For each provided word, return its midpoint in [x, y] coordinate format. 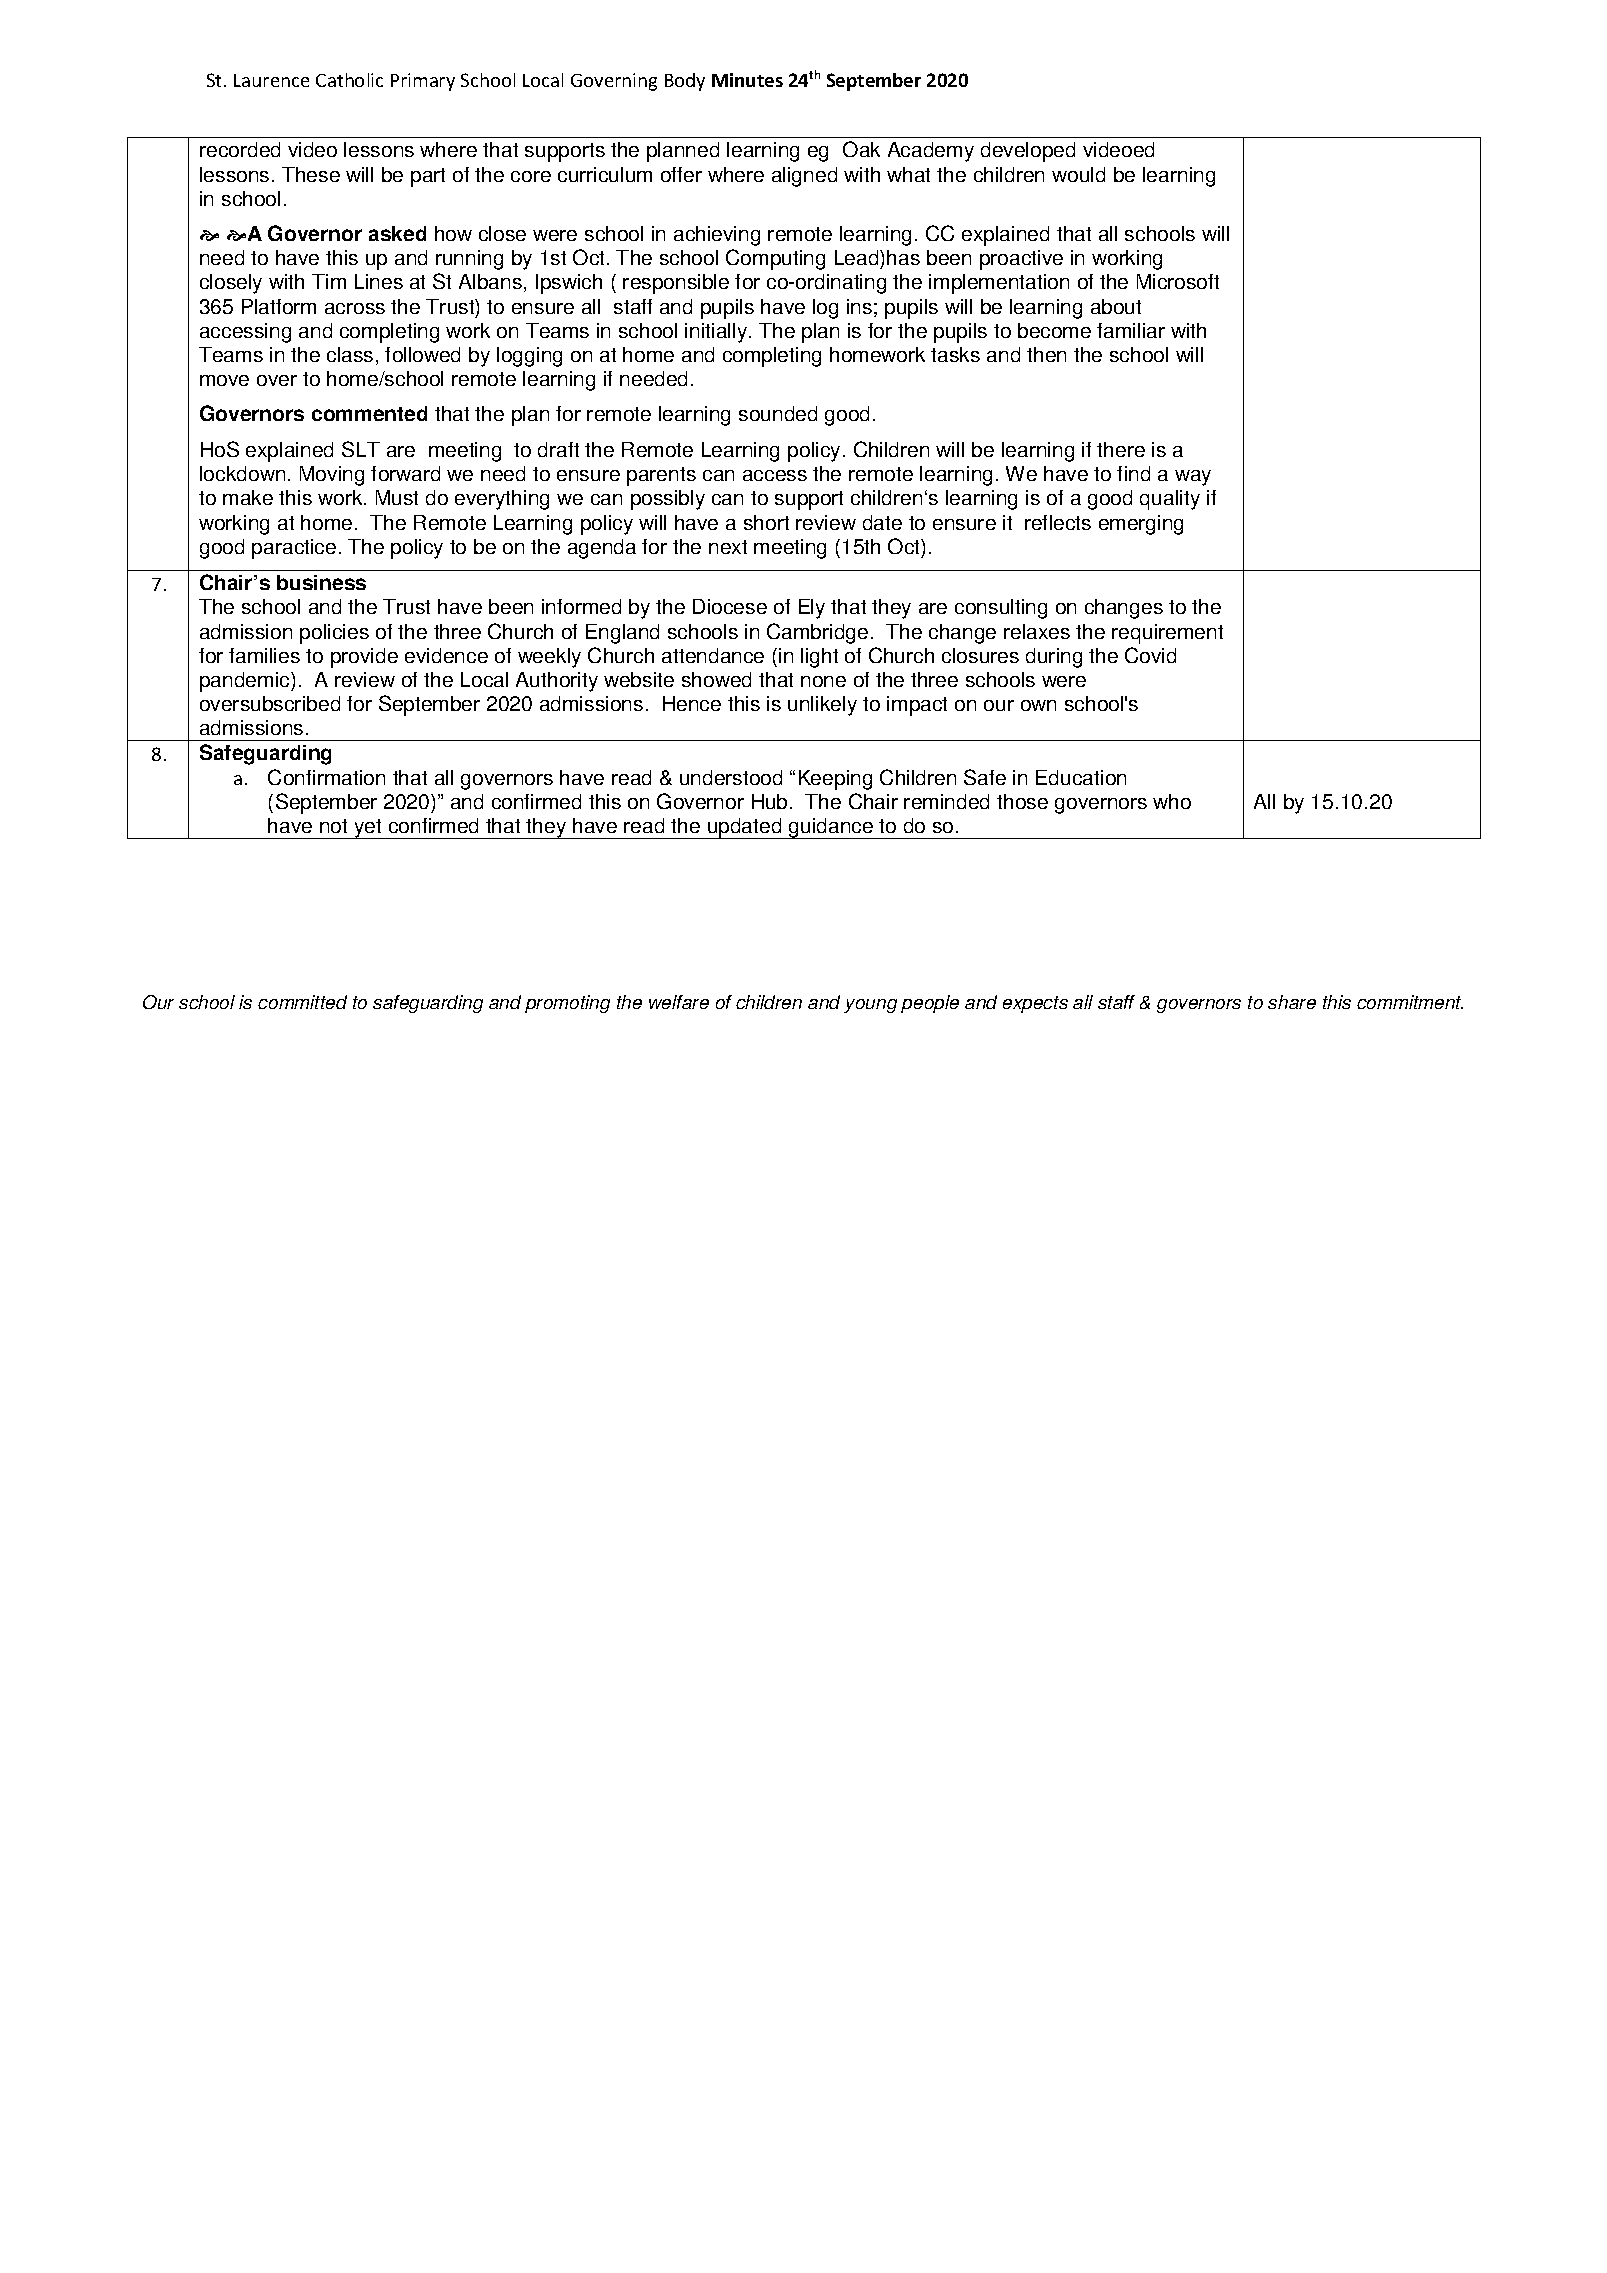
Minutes [747, 80]
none [823, 681]
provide [364, 658]
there [1121, 449]
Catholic [349, 80]
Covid [1150, 655]
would [1078, 174]
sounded [778, 413]
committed [302, 1002]
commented [369, 413]
